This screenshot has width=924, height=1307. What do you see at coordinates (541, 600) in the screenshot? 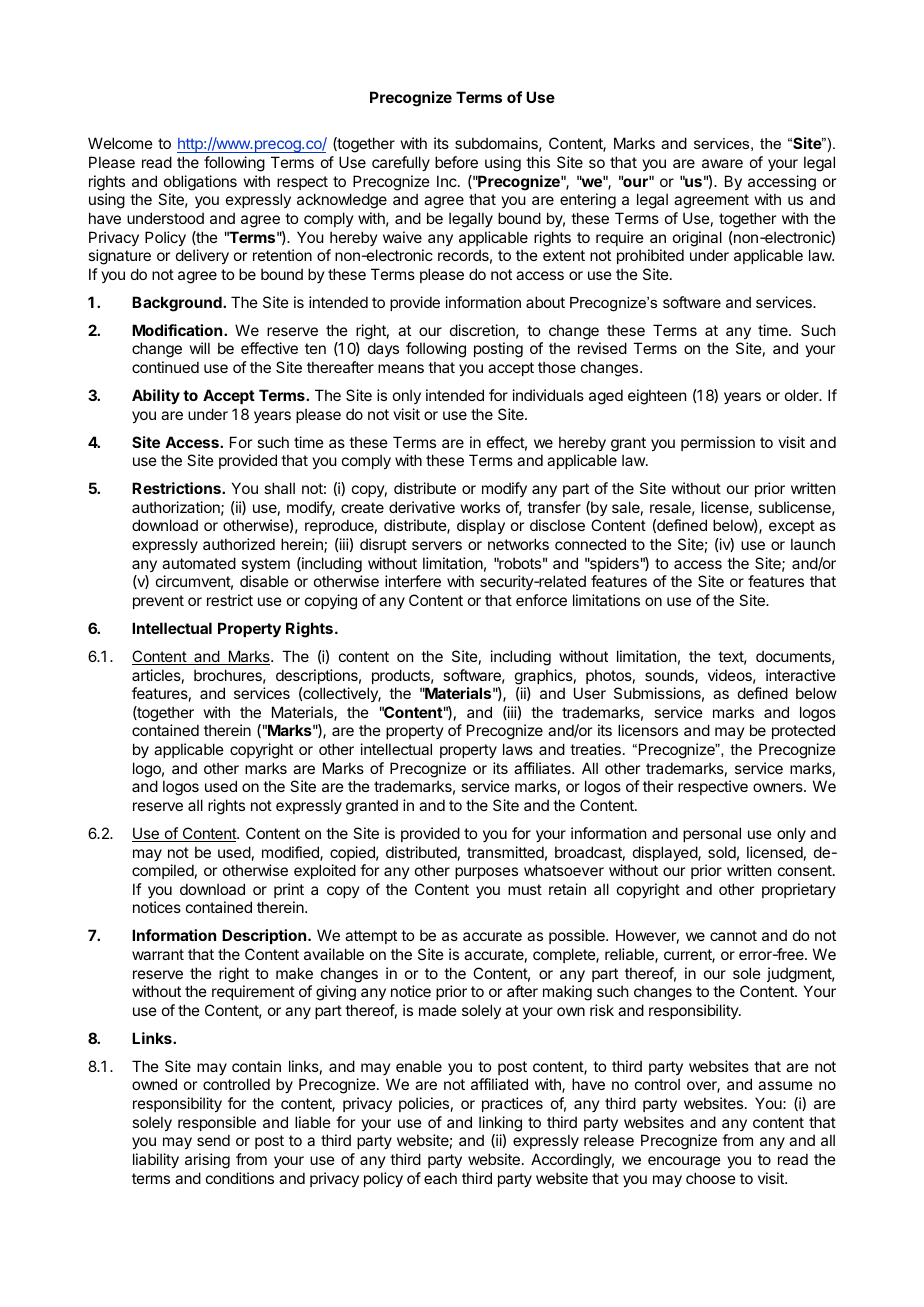
I see `enforce` at bounding box center [541, 600].
